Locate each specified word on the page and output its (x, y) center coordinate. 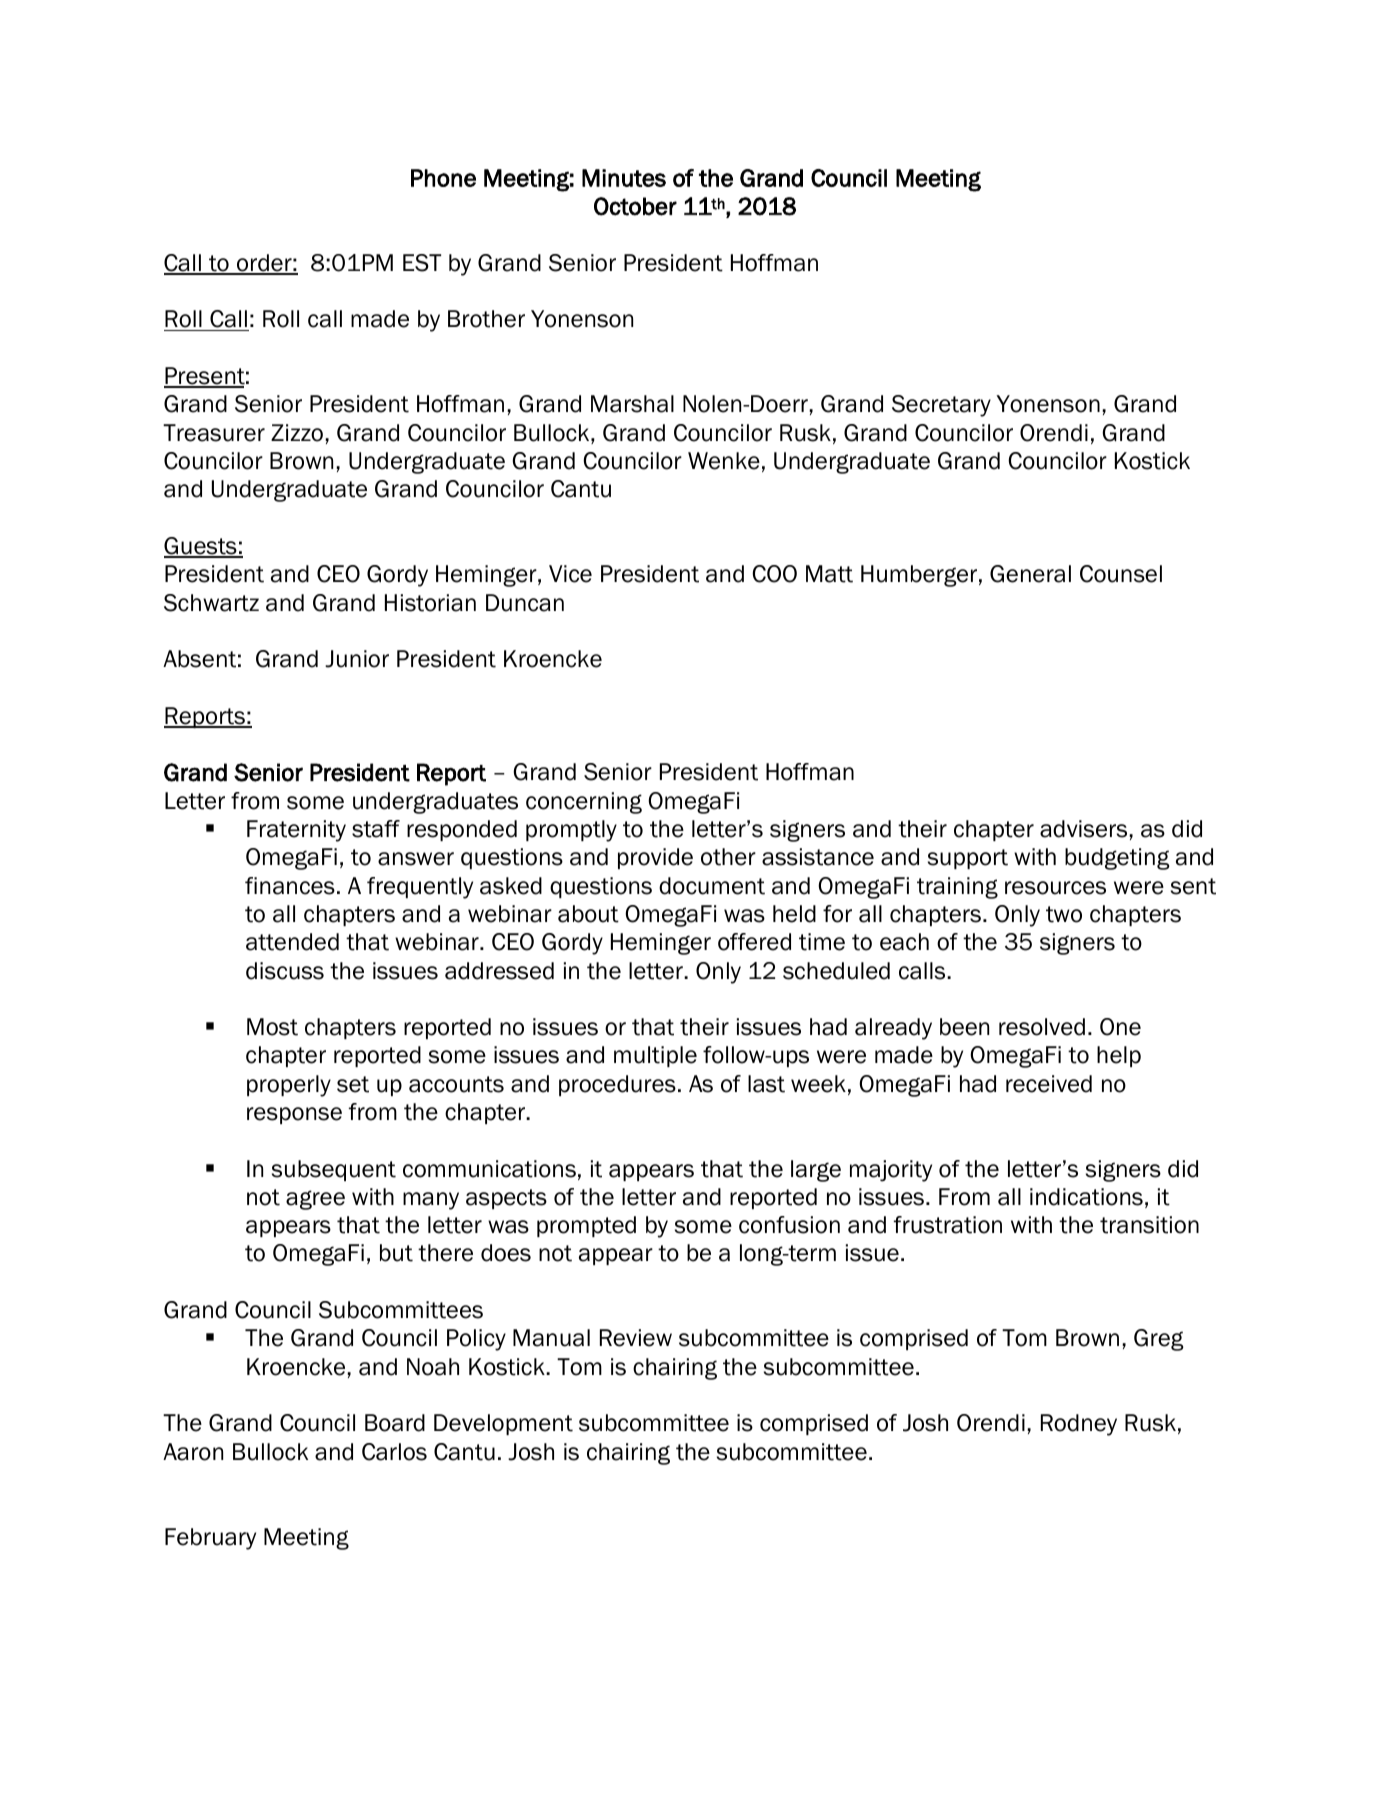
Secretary (941, 406)
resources (1055, 888)
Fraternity (296, 831)
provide (655, 858)
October (635, 206)
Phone (443, 178)
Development (503, 1424)
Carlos (394, 1452)
